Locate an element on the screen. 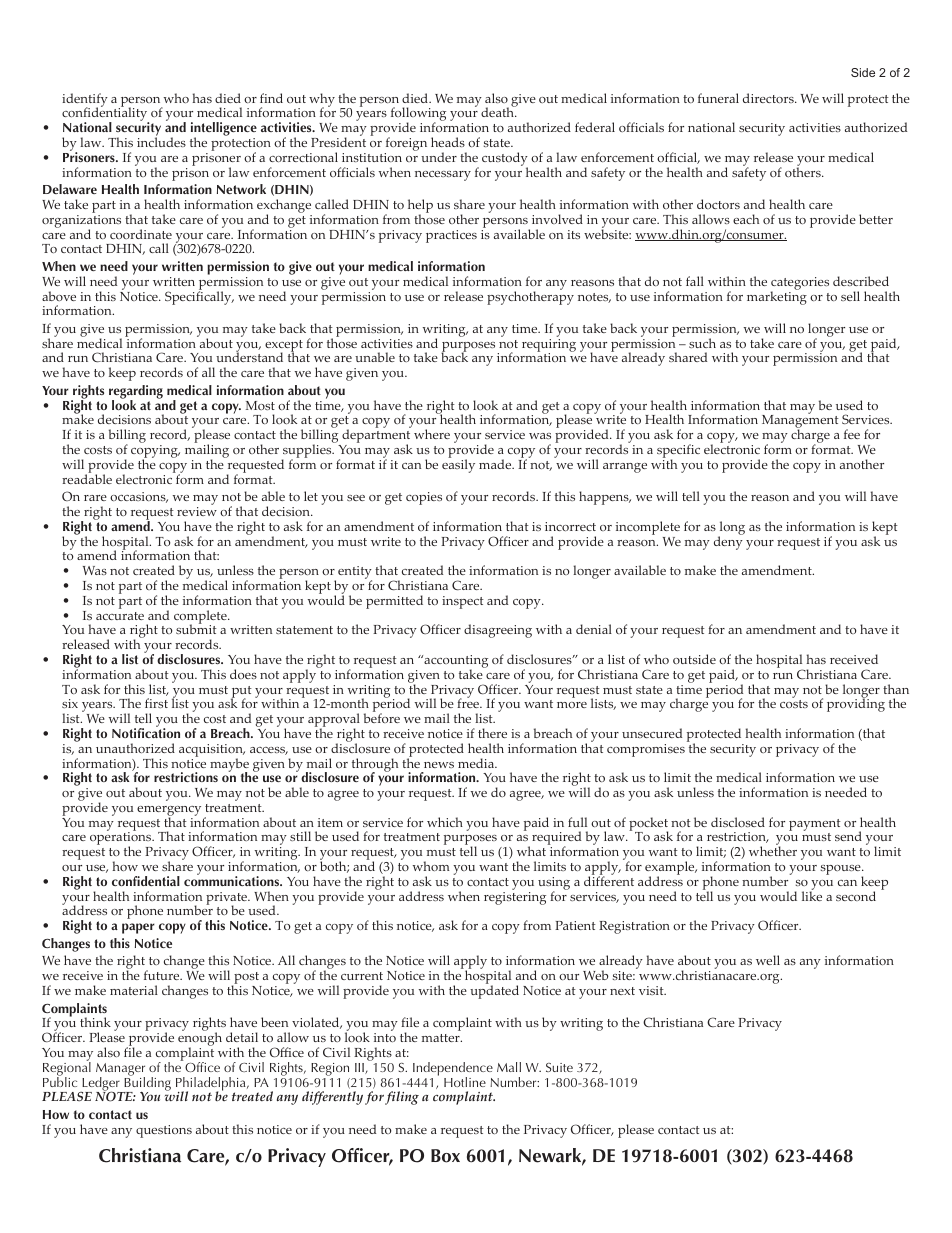 This screenshot has height=1233, width=952. emergency is located at coordinates (170, 812).
